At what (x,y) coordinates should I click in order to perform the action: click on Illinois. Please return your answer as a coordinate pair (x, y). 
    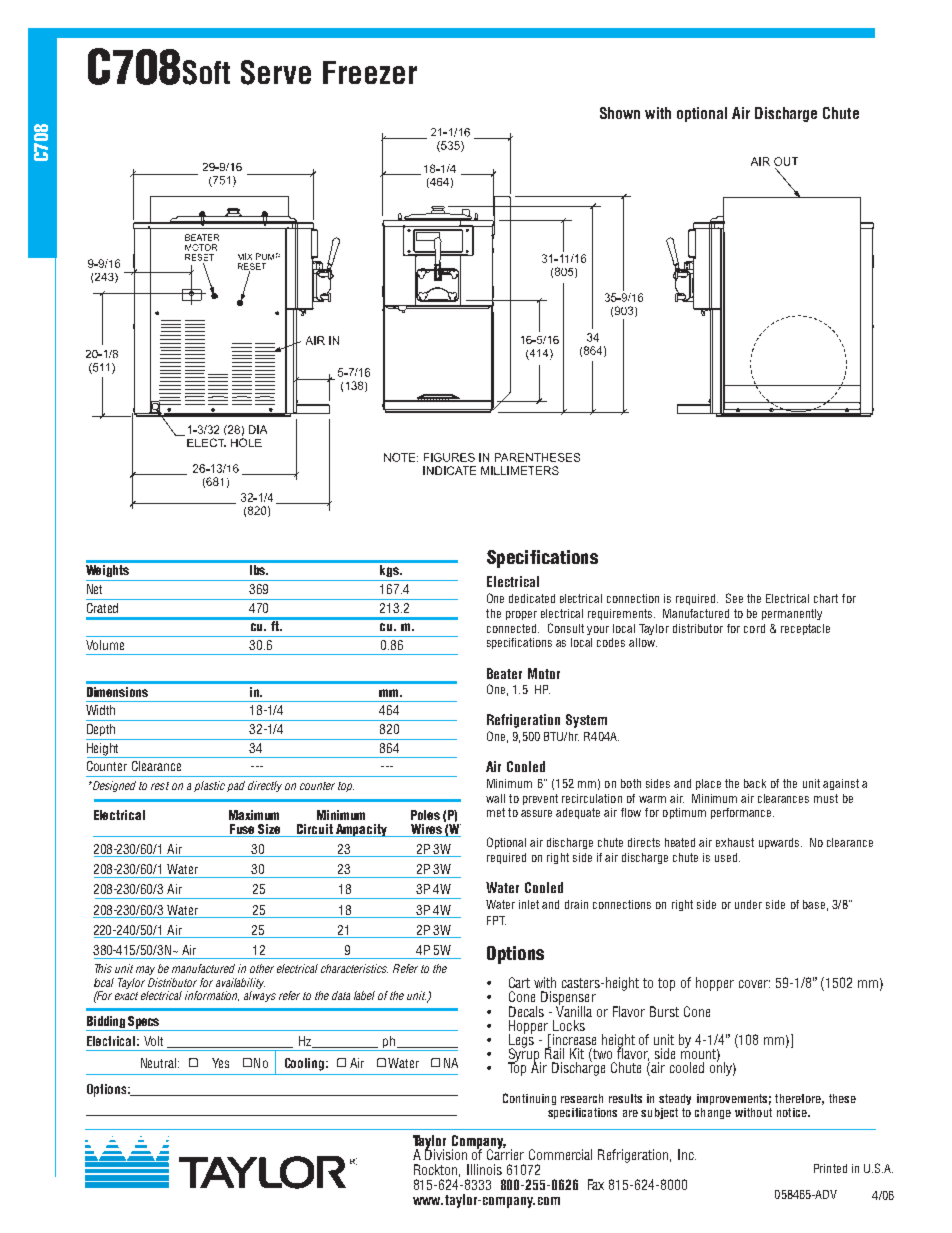
    Looking at the image, I should click on (484, 1169).
